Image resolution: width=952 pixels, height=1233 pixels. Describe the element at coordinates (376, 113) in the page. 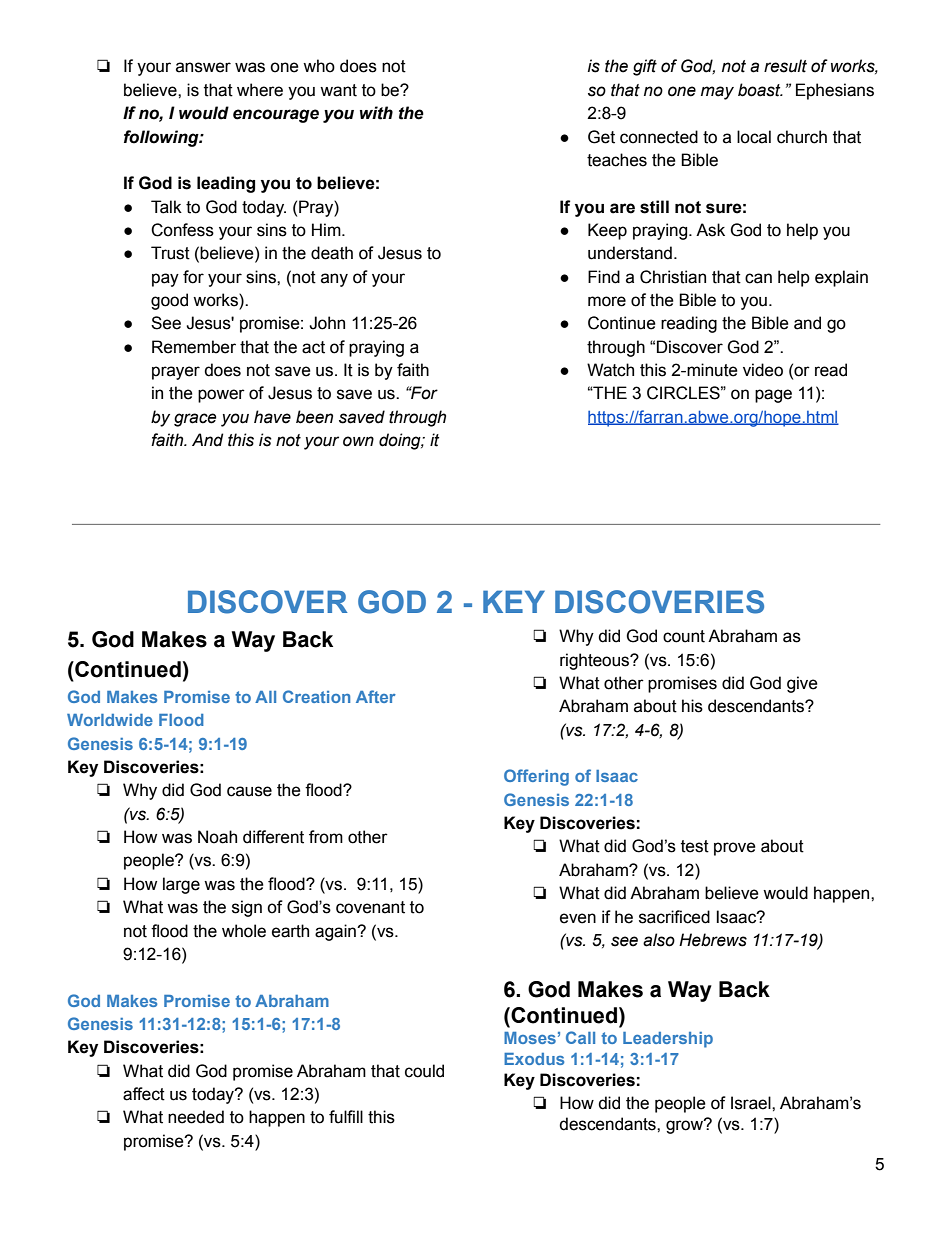

I see `with` at that location.
